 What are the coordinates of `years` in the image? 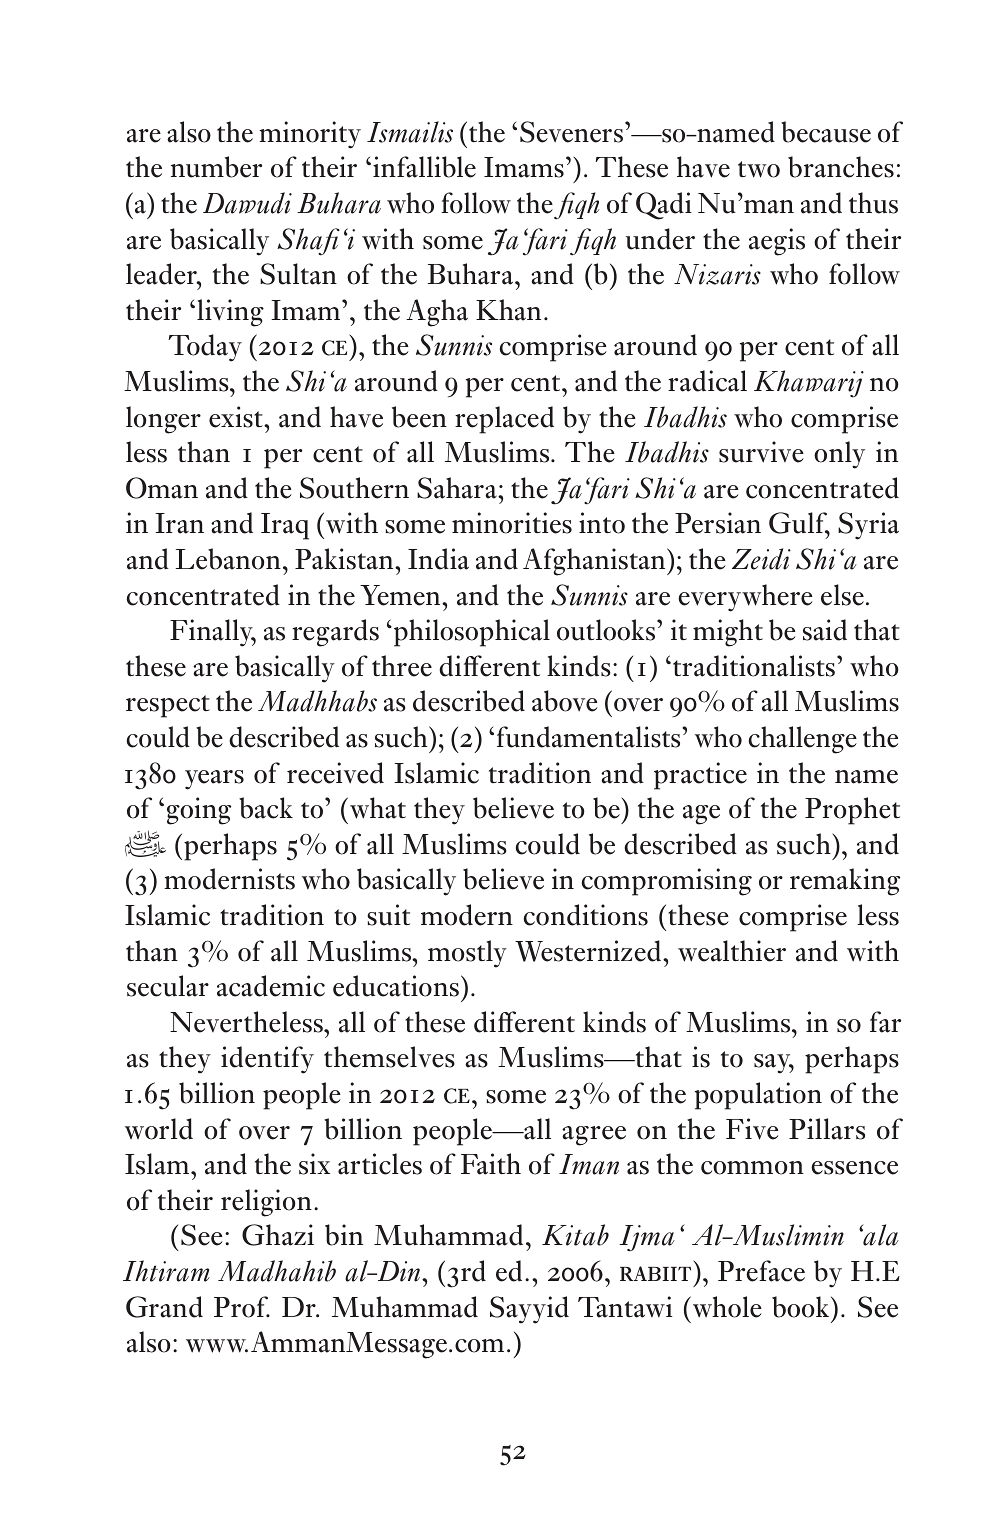 It's located at (214, 780).
